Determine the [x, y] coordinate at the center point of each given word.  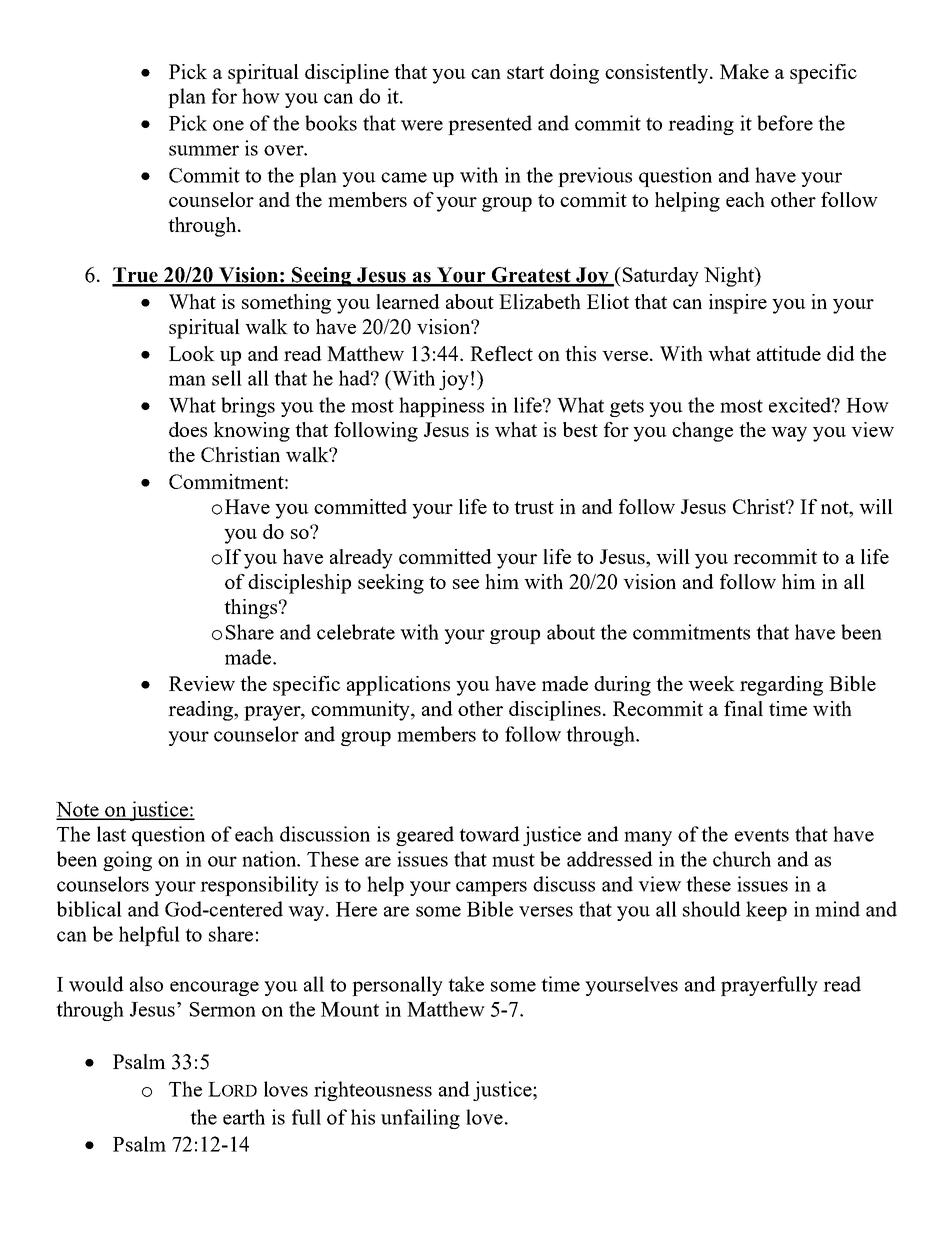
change [702, 432]
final [743, 708]
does [188, 429]
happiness [441, 407]
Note [78, 810]
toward [489, 834]
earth [244, 1117]
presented [490, 125]
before [785, 123]
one [228, 125]
